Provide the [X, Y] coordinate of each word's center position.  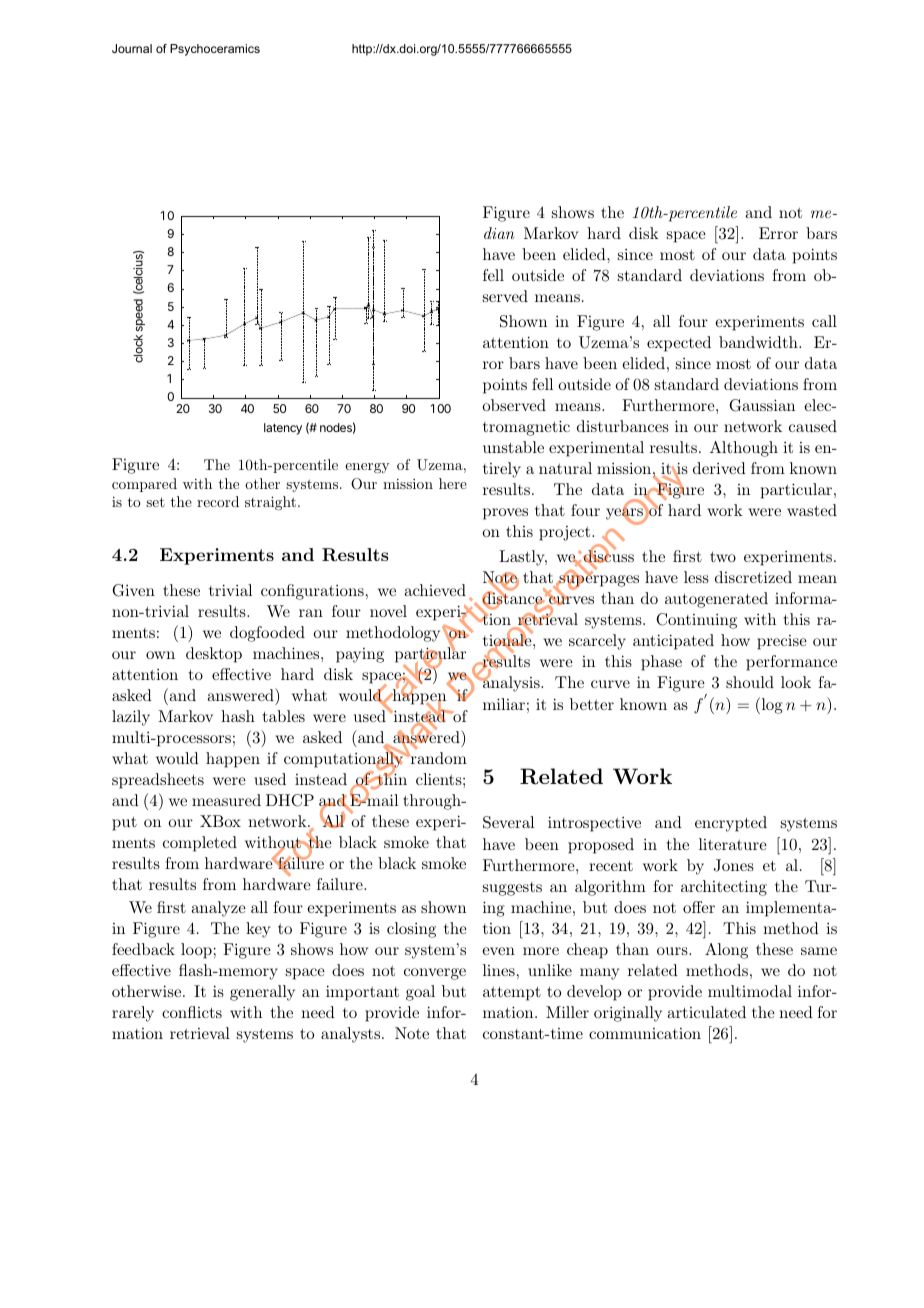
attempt [512, 994]
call [824, 321]
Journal [132, 48]
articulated [706, 1012]
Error [778, 233]
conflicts [192, 1012]
